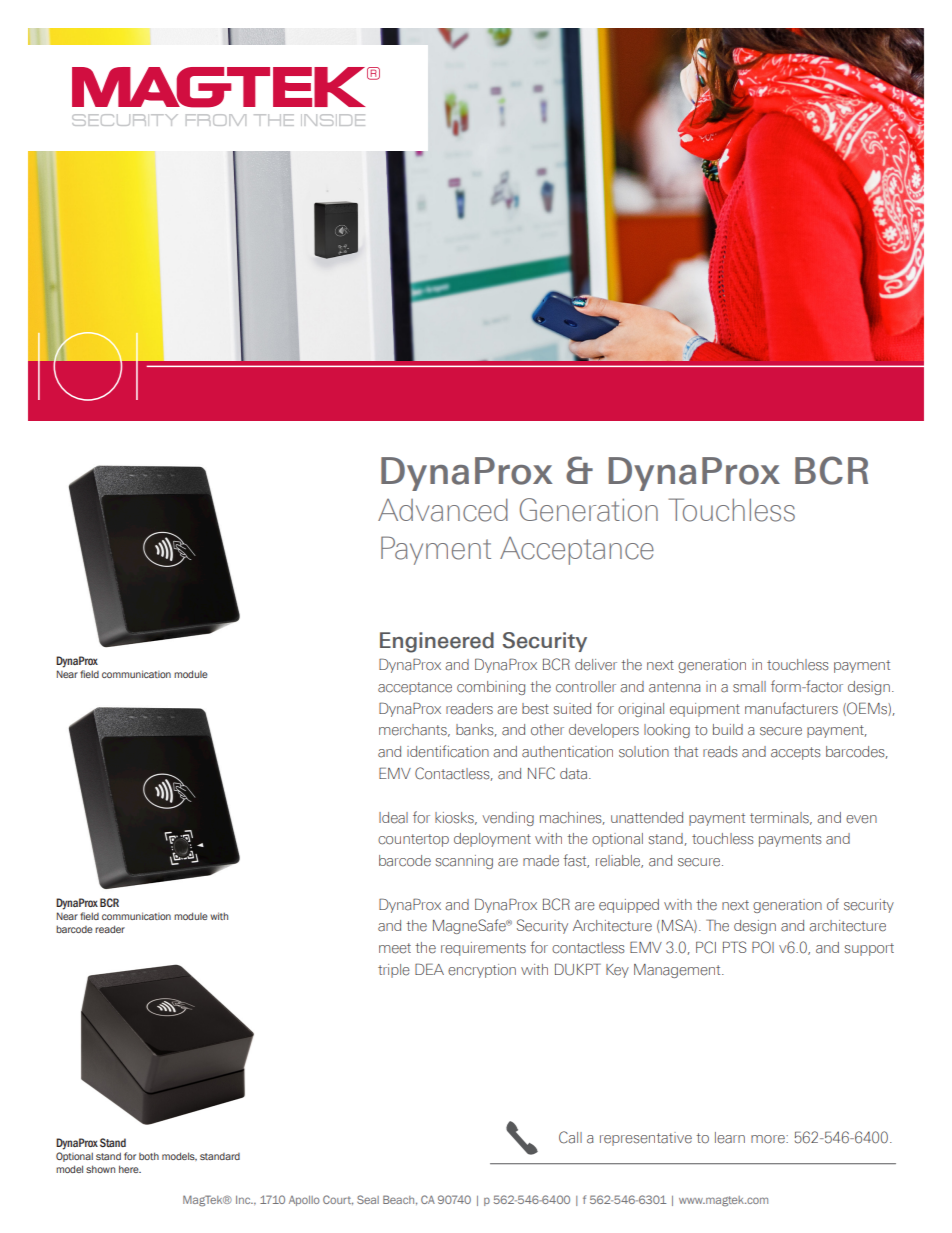  Describe the element at coordinates (368, 1199) in the screenshot. I see `Seal` at that location.
